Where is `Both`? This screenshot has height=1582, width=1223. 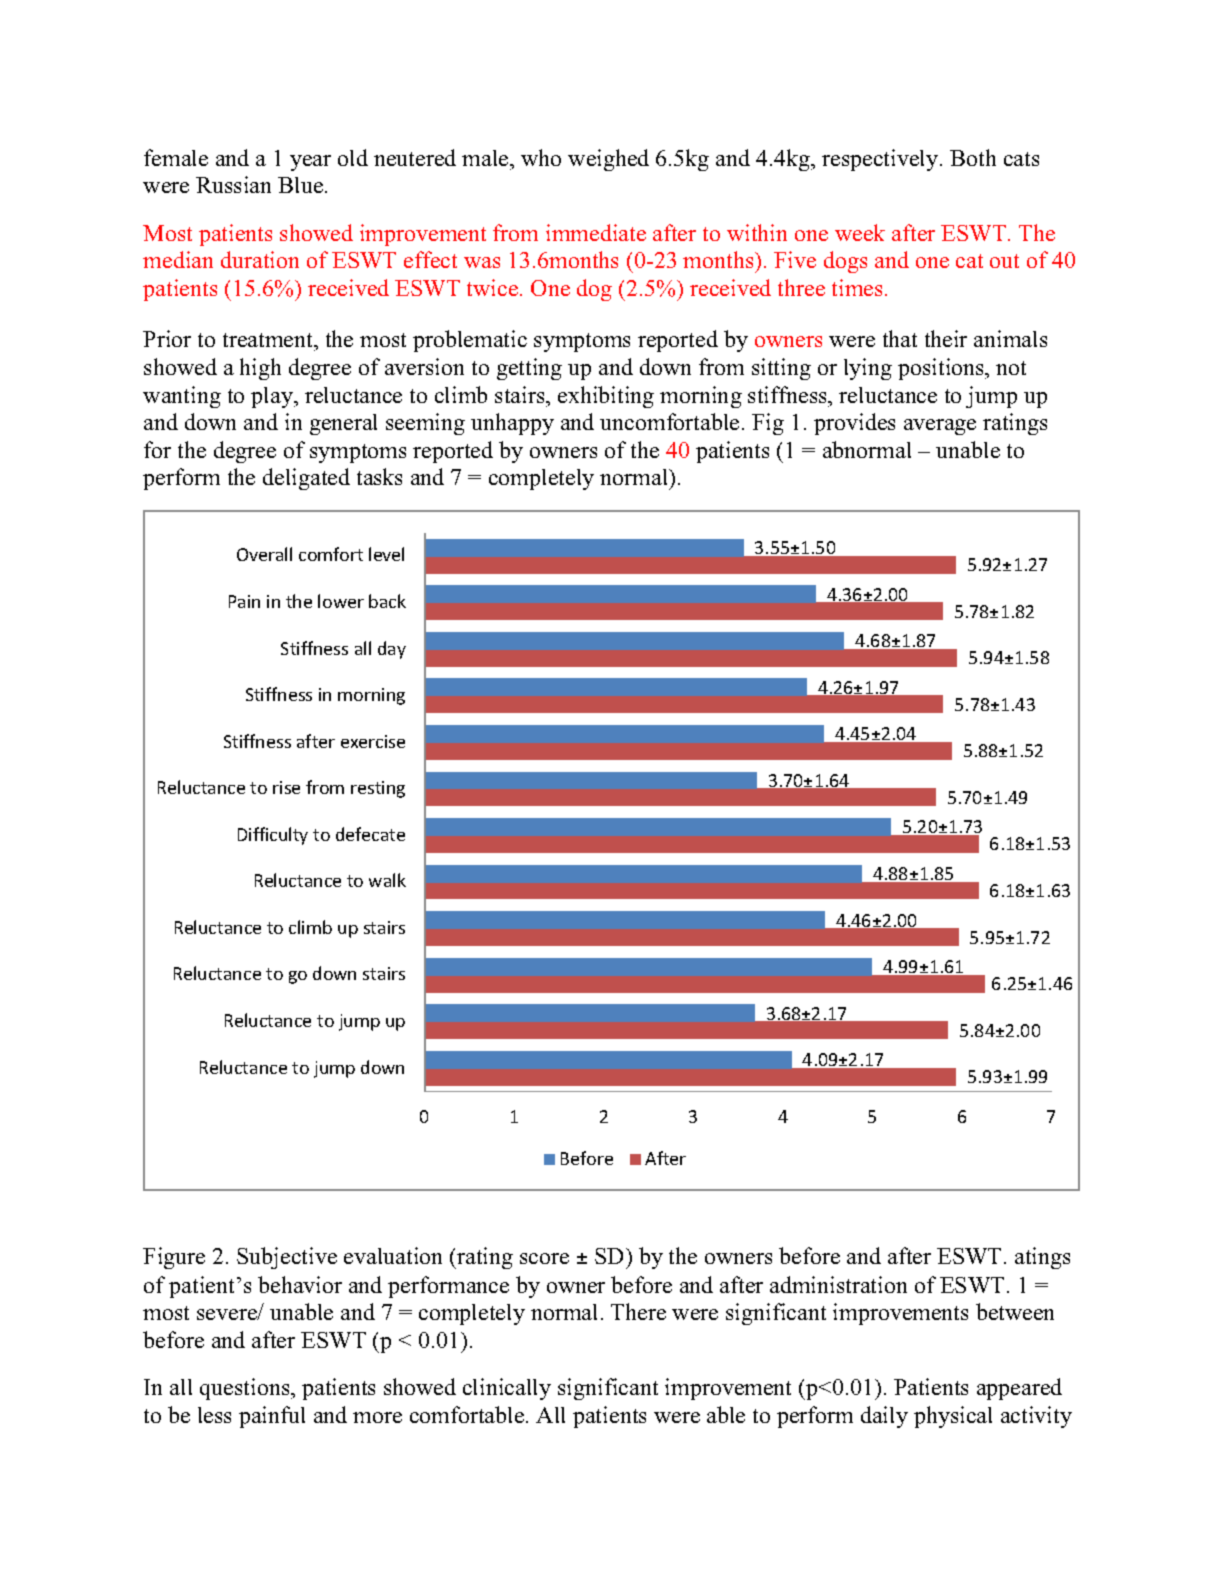
Both is located at coordinates (973, 157).
